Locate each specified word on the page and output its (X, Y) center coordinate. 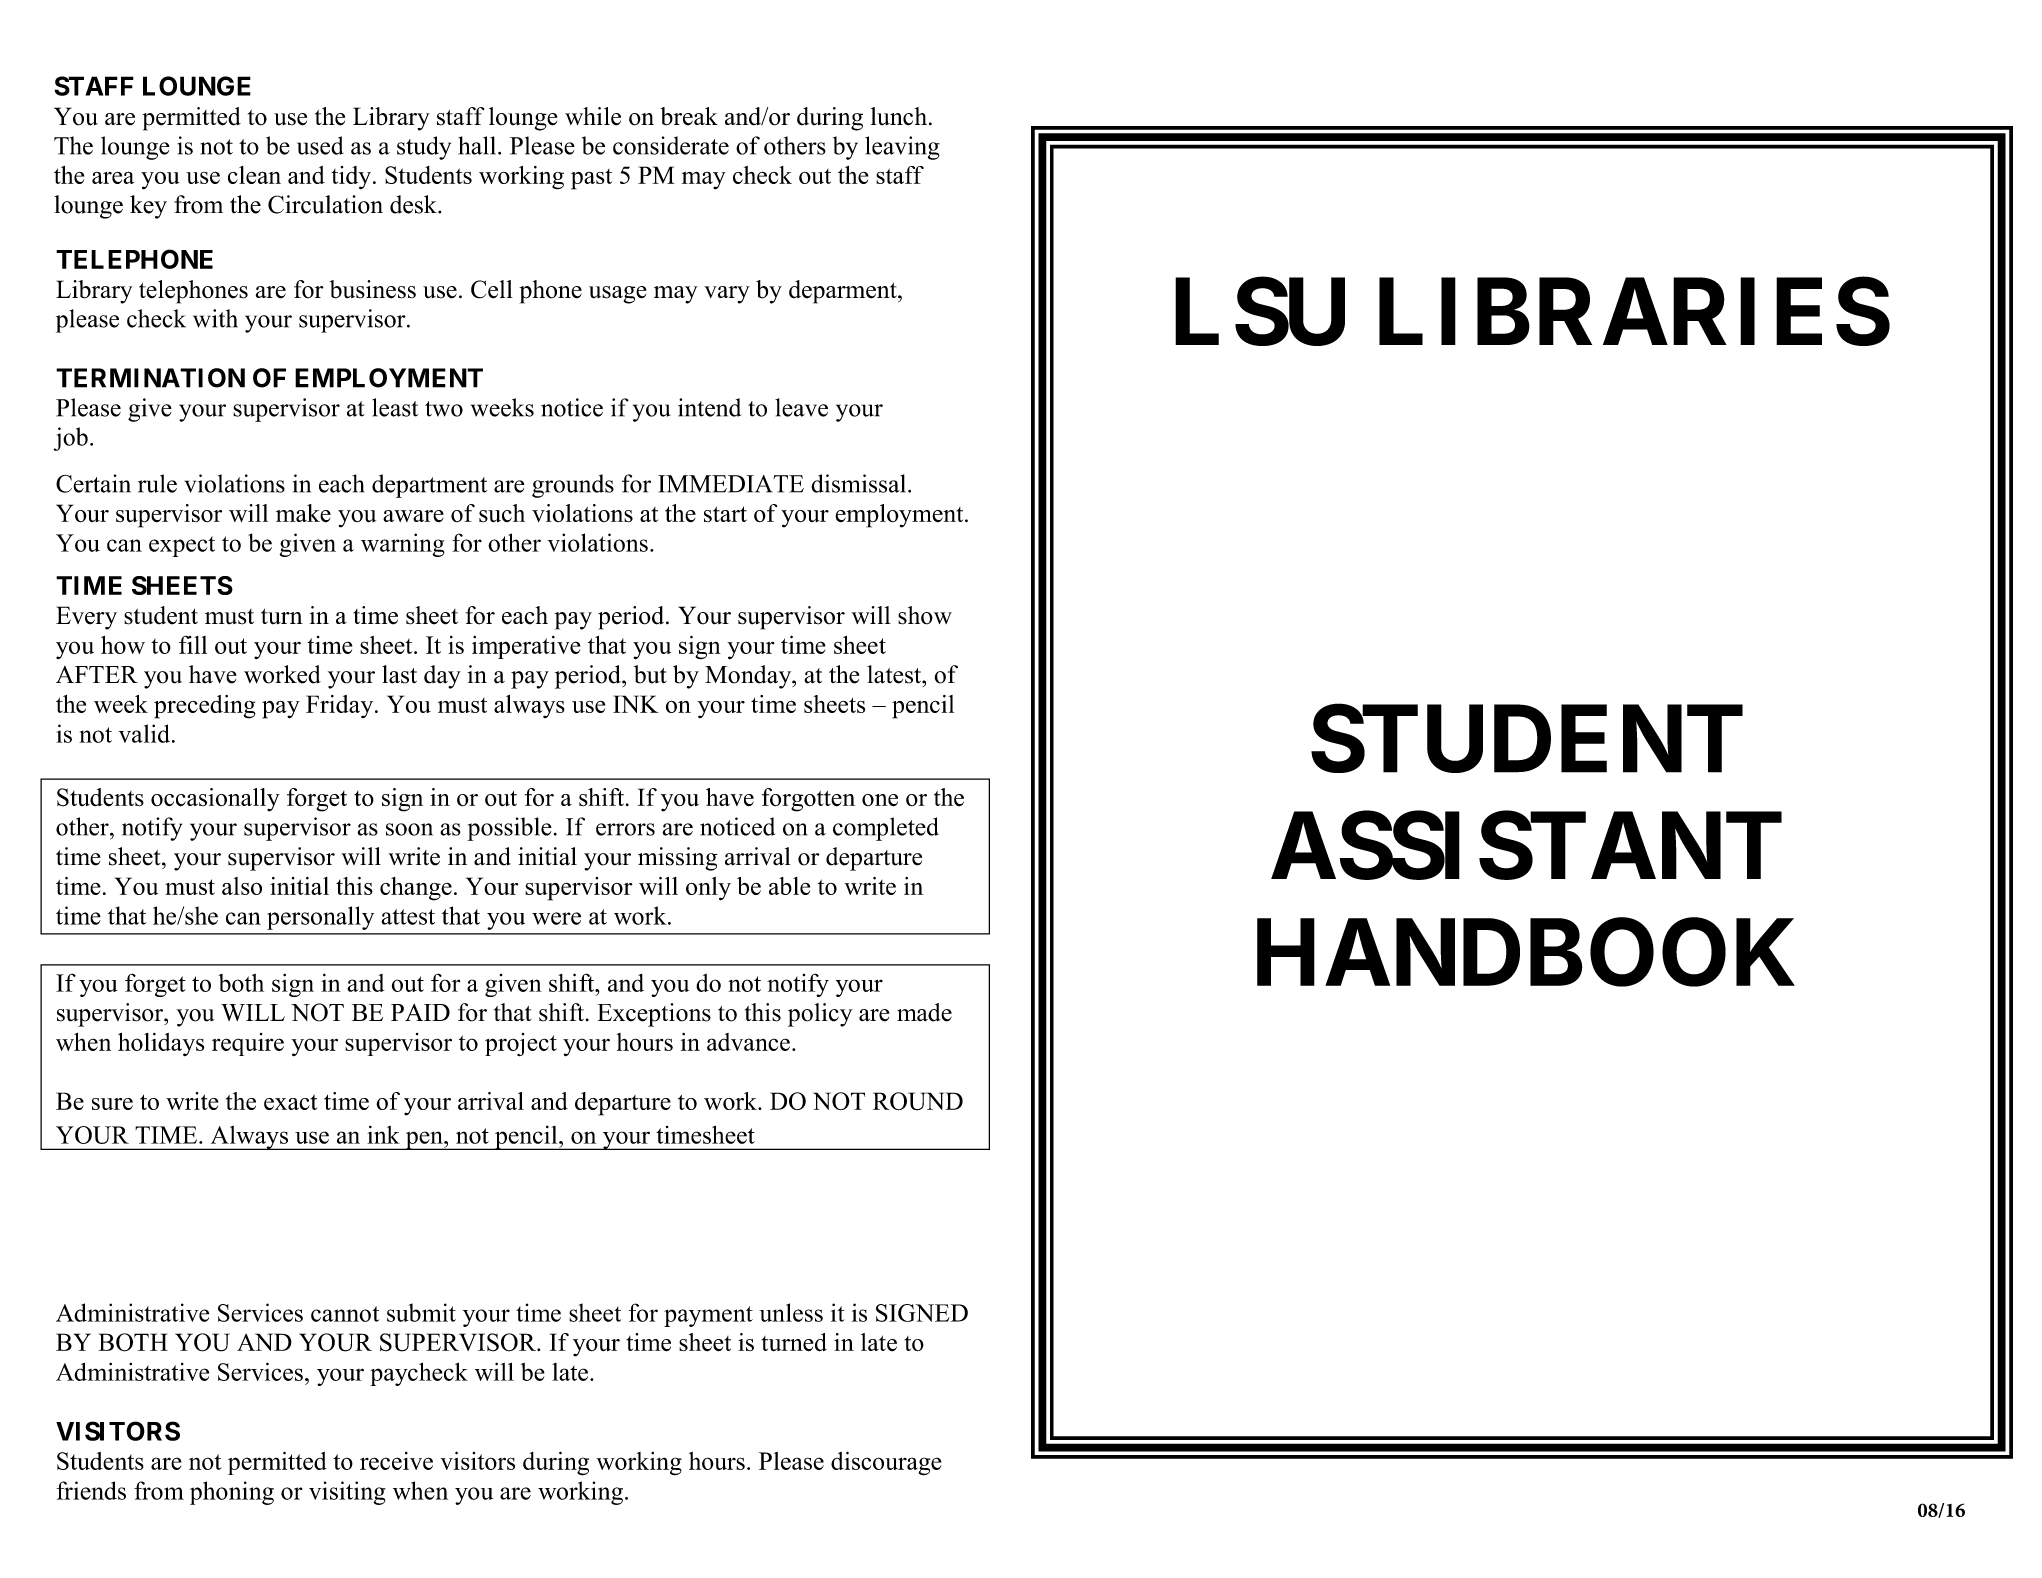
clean (254, 175)
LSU (1260, 312)
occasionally (215, 800)
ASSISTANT (1526, 846)
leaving (902, 148)
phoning (232, 1493)
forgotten (808, 800)
